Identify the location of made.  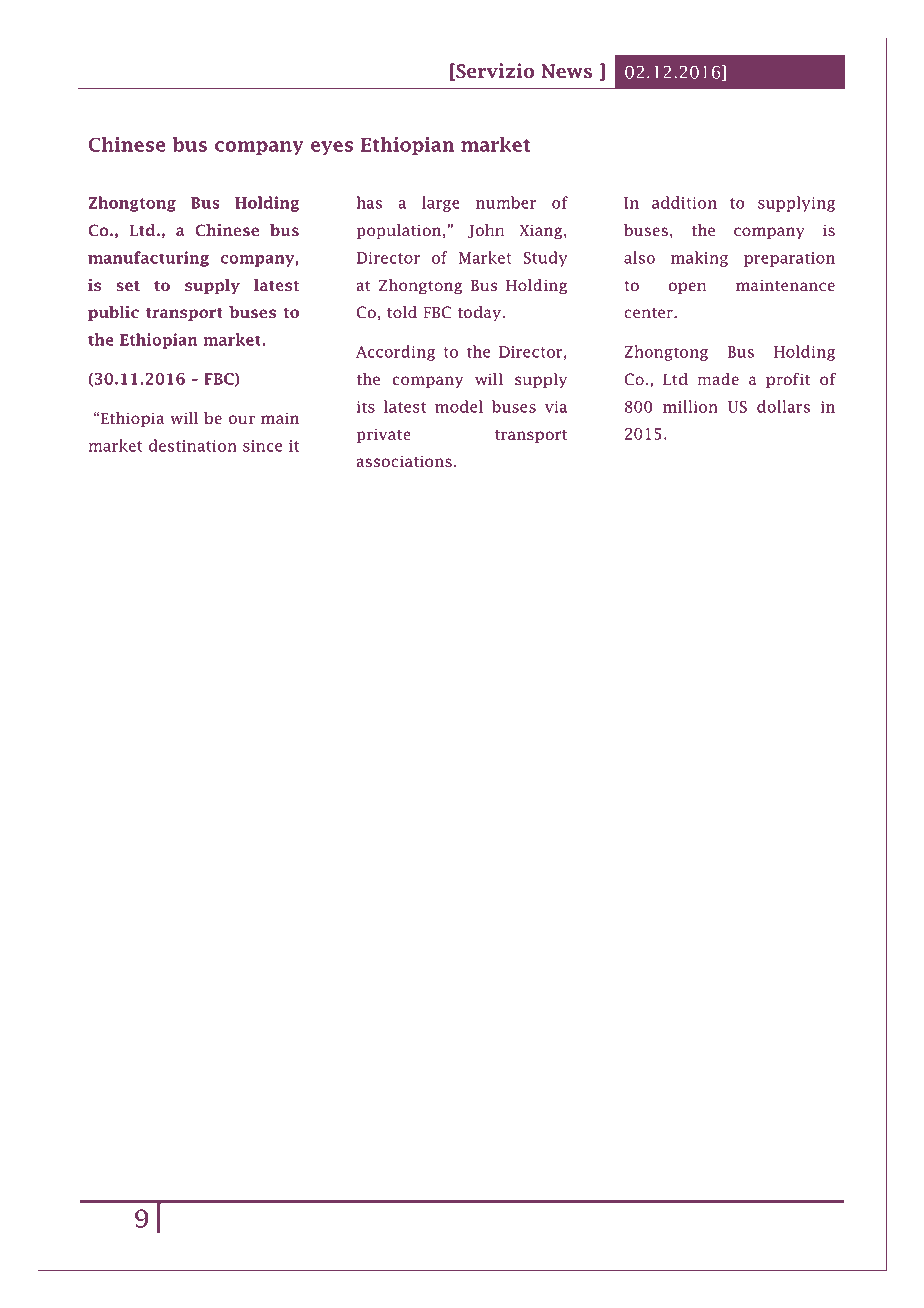
(718, 379).
